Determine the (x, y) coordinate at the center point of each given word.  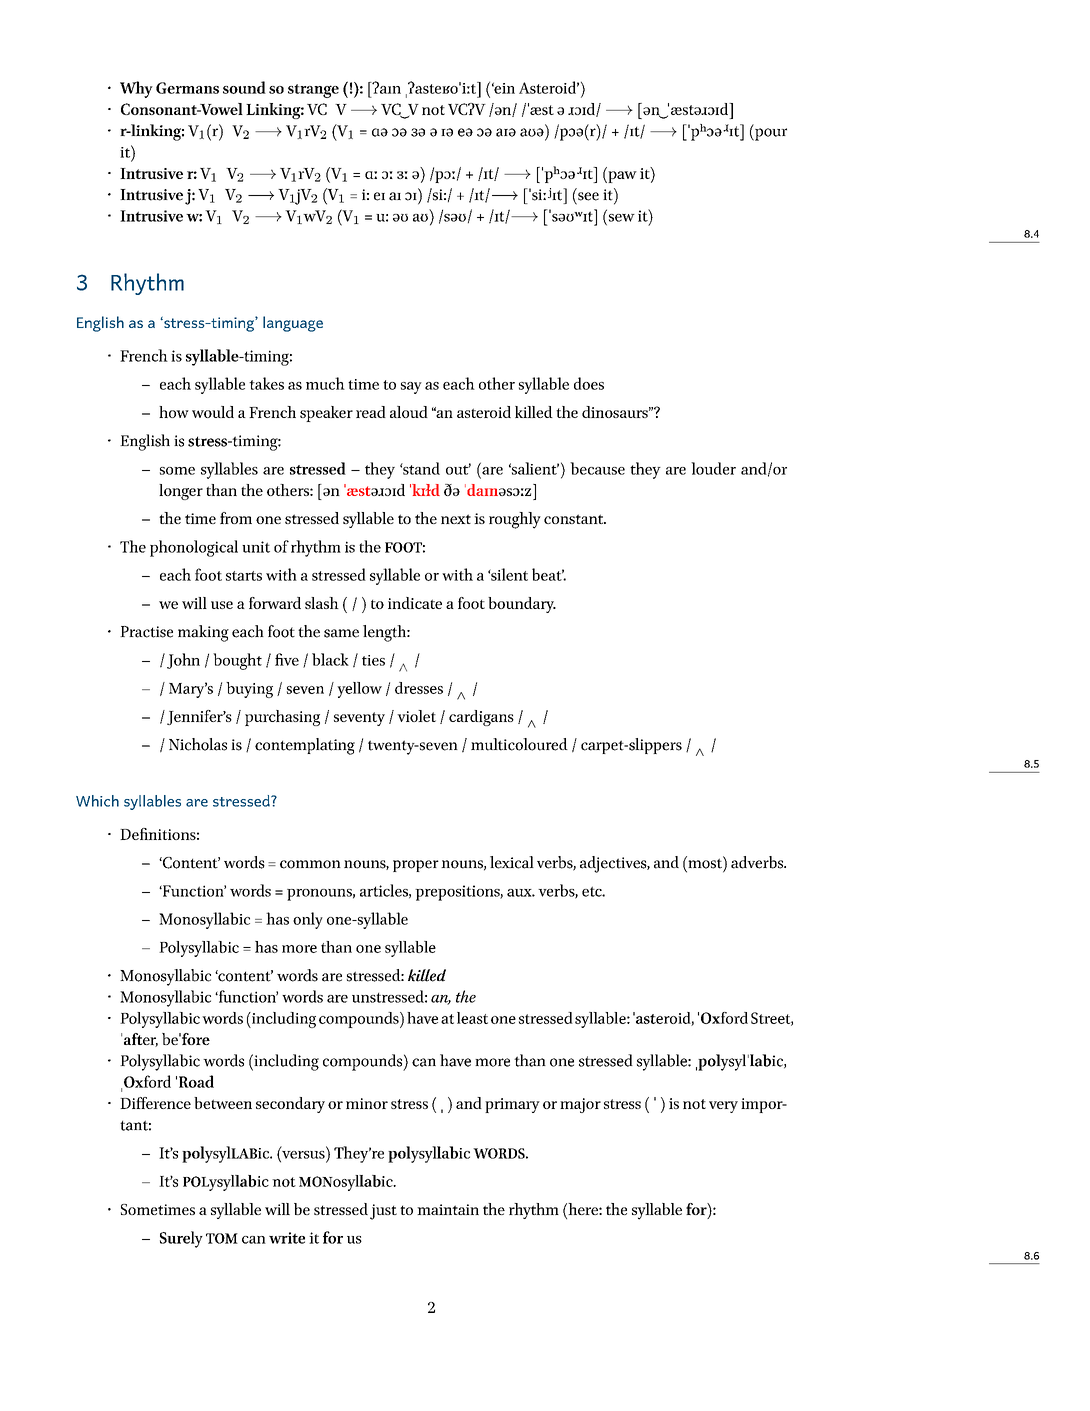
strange (313, 91)
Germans (187, 88)
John (183, 661)
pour (770, 134)
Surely (181, 1239)
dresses (419, 688)
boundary (522, 605)
